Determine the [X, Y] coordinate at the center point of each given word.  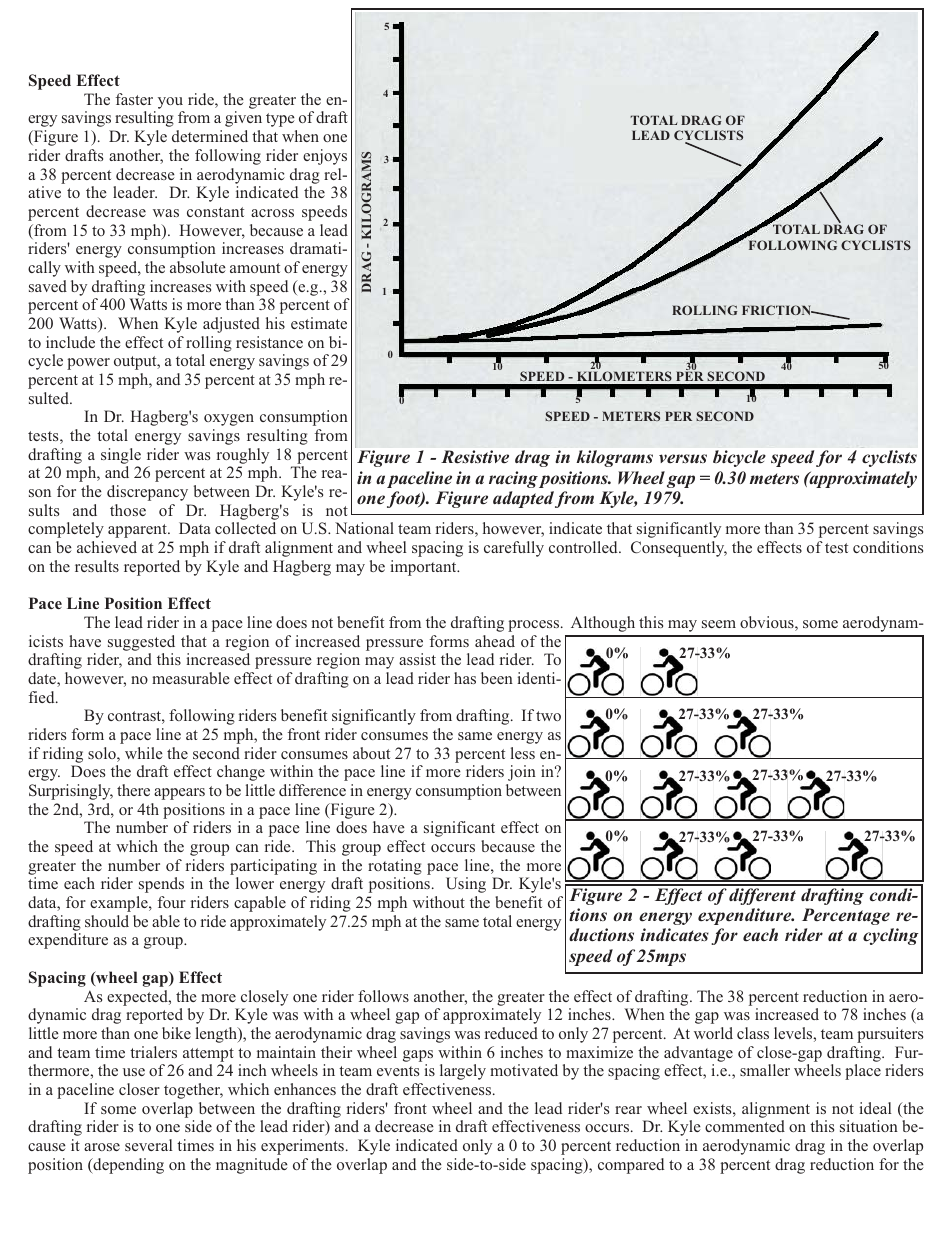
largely [463, 1072]
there [133, 790]
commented [745, 1126]
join [522, 773]
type [280, 120]
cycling [891, 936]
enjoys [325, 157]
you [170, 103]
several [149, 1145]
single [121, 456]
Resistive [475, 457]
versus [683, 459]
